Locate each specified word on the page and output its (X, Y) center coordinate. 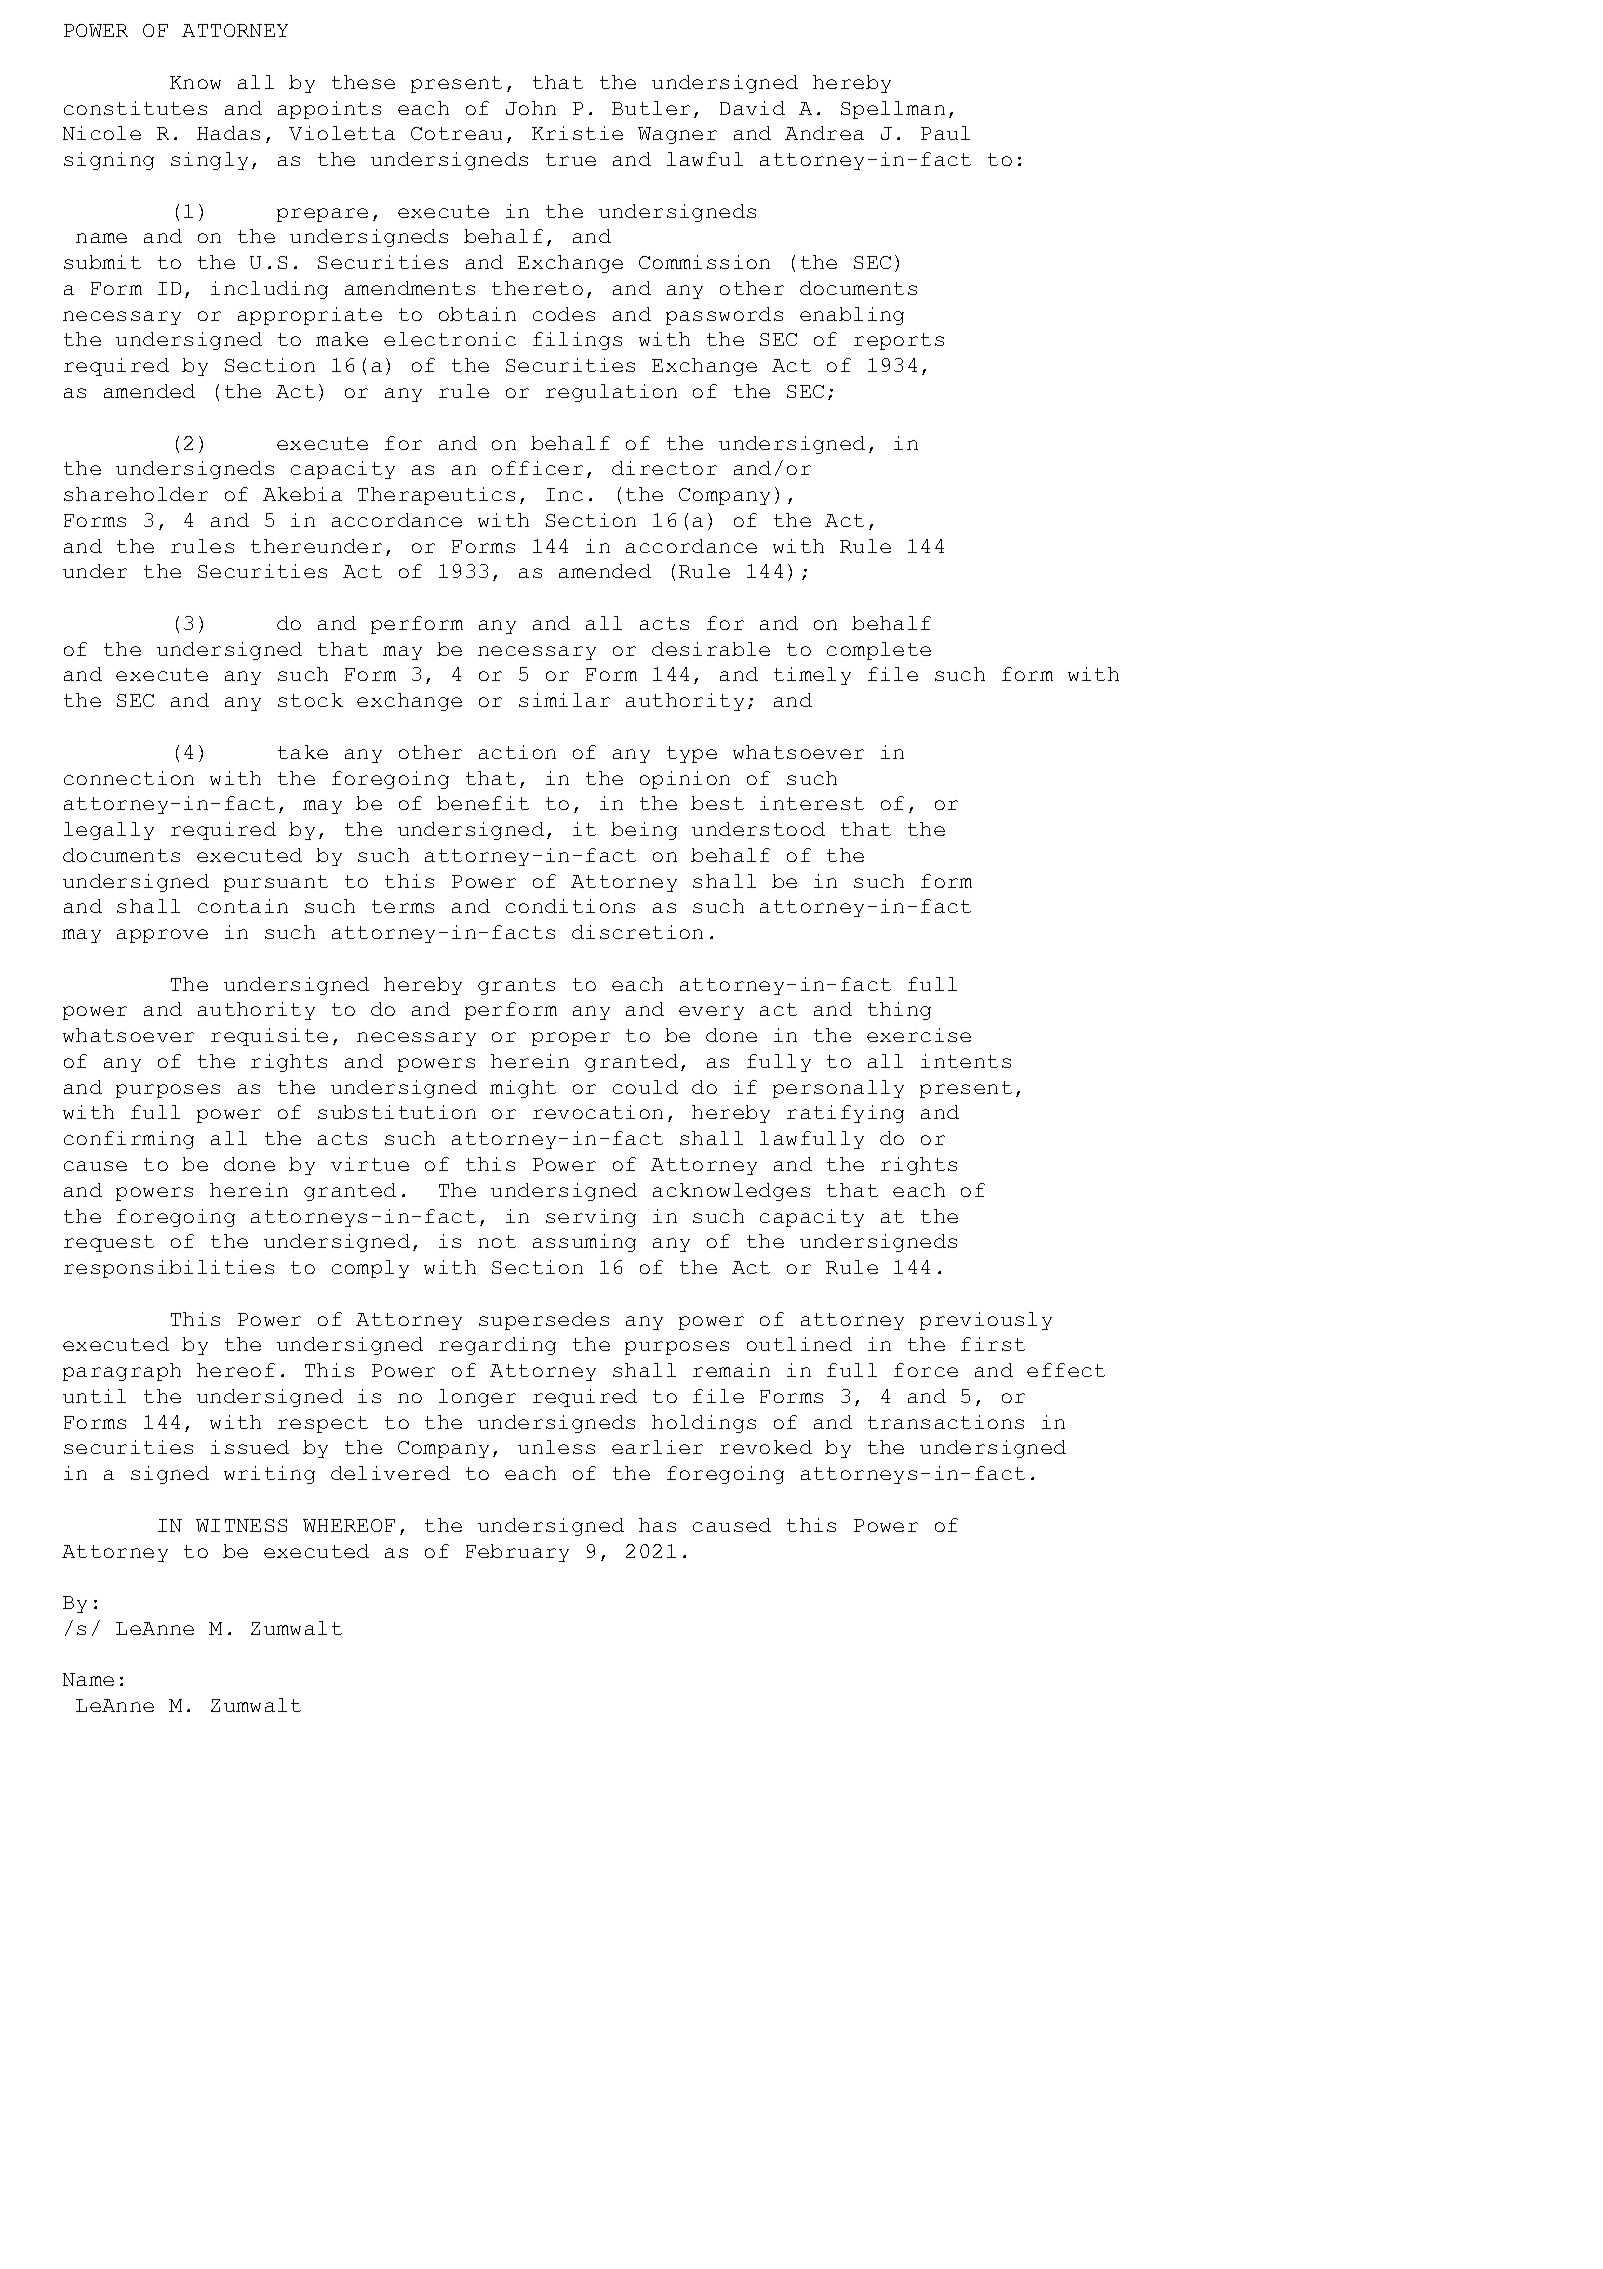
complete (879, 651)
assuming (584, 1243)
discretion (637, 932)
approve (162, 936)
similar (564, 700)
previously (986, 1321)
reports (899, 341)
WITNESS (241, 1525)
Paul (945, 133)
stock (310, 700)
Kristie (577, 133)
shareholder (136, 494)
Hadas (228, 133)
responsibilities (169, 1269)
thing (899, 1011)
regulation (611, 393)
